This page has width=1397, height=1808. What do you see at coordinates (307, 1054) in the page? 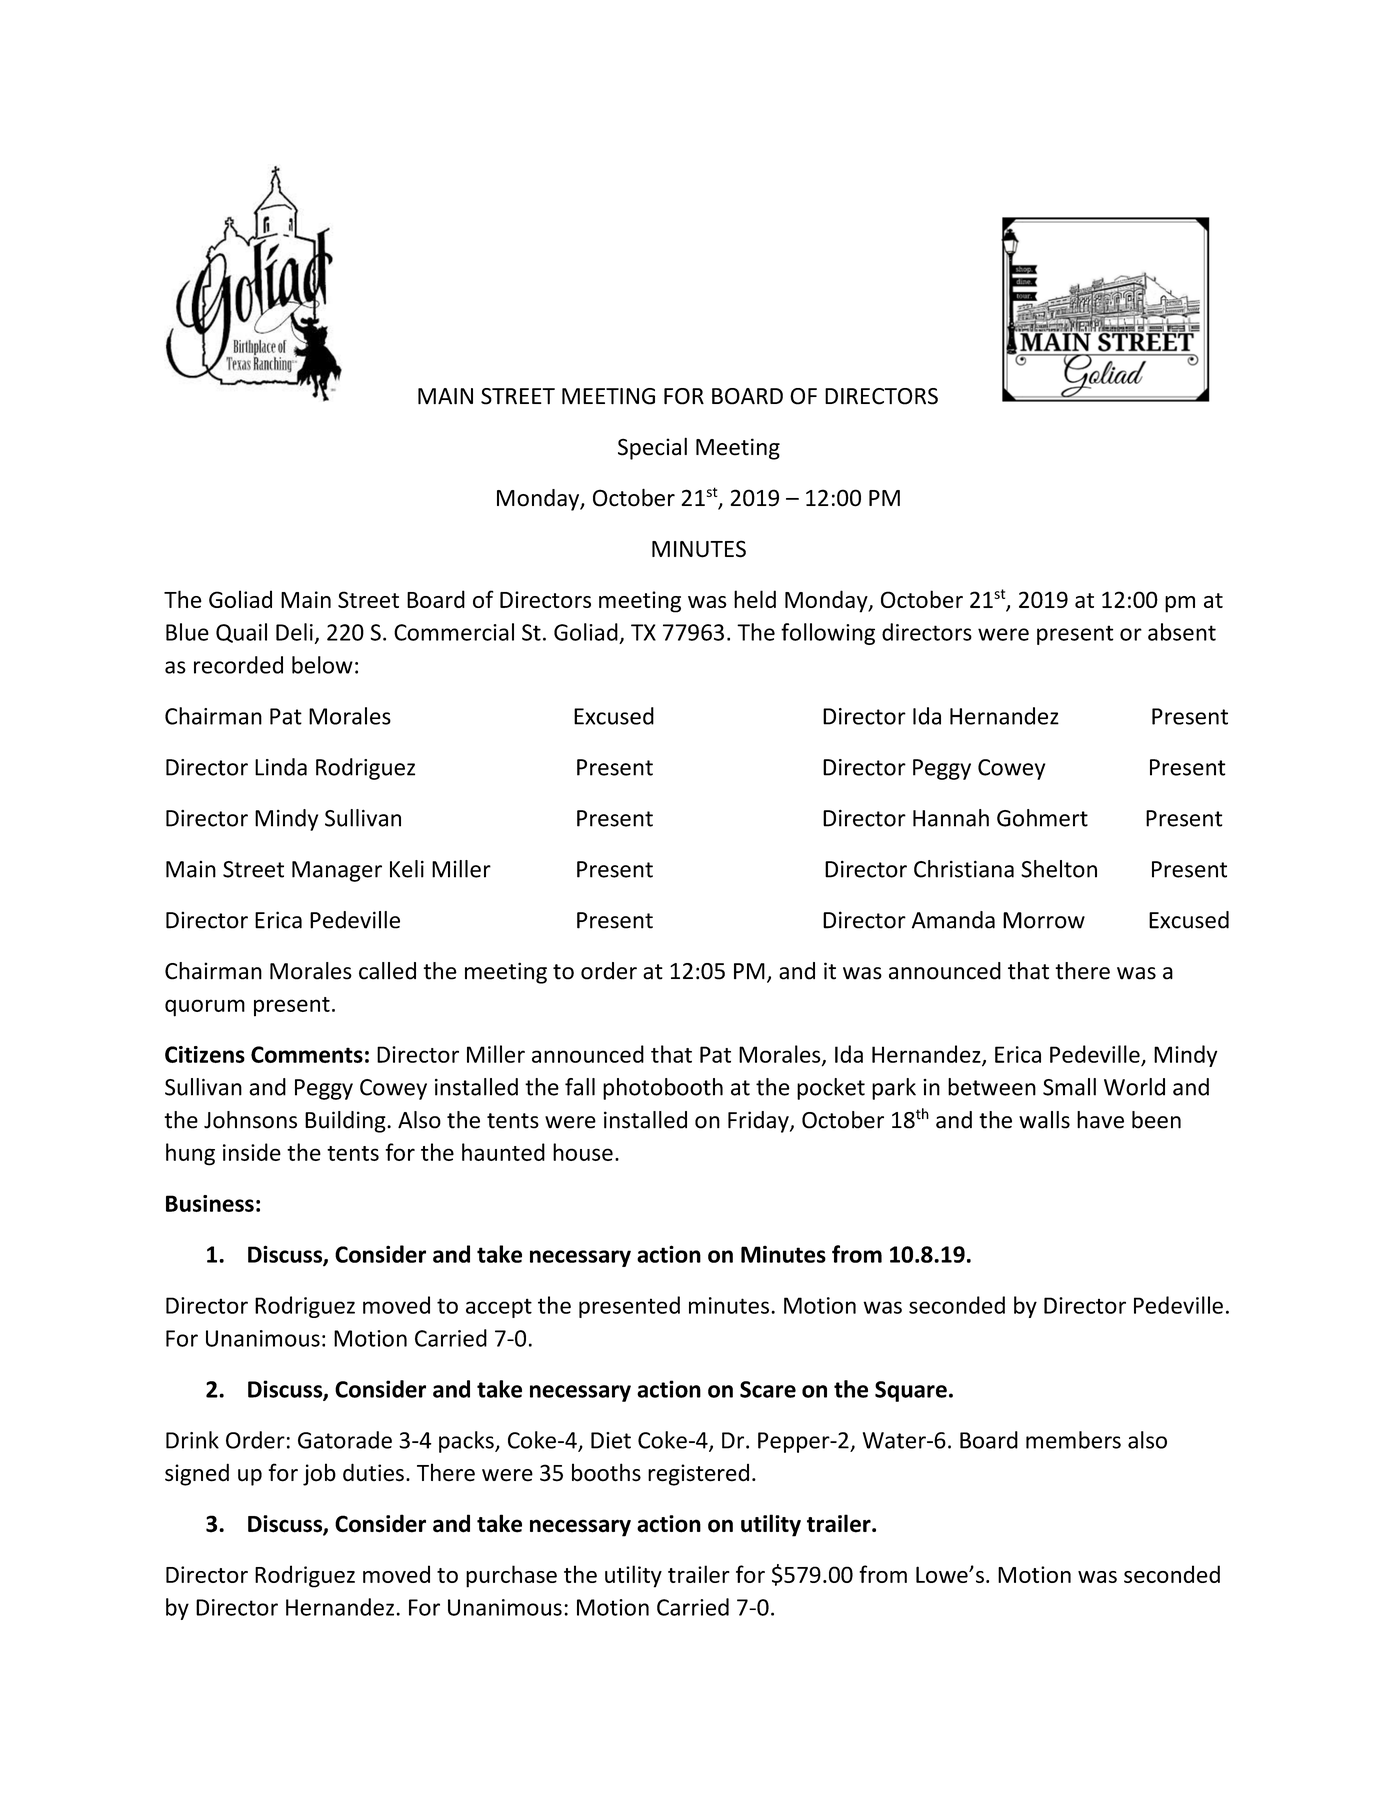
I see `Comments` at bounding box center [307, 1054].
